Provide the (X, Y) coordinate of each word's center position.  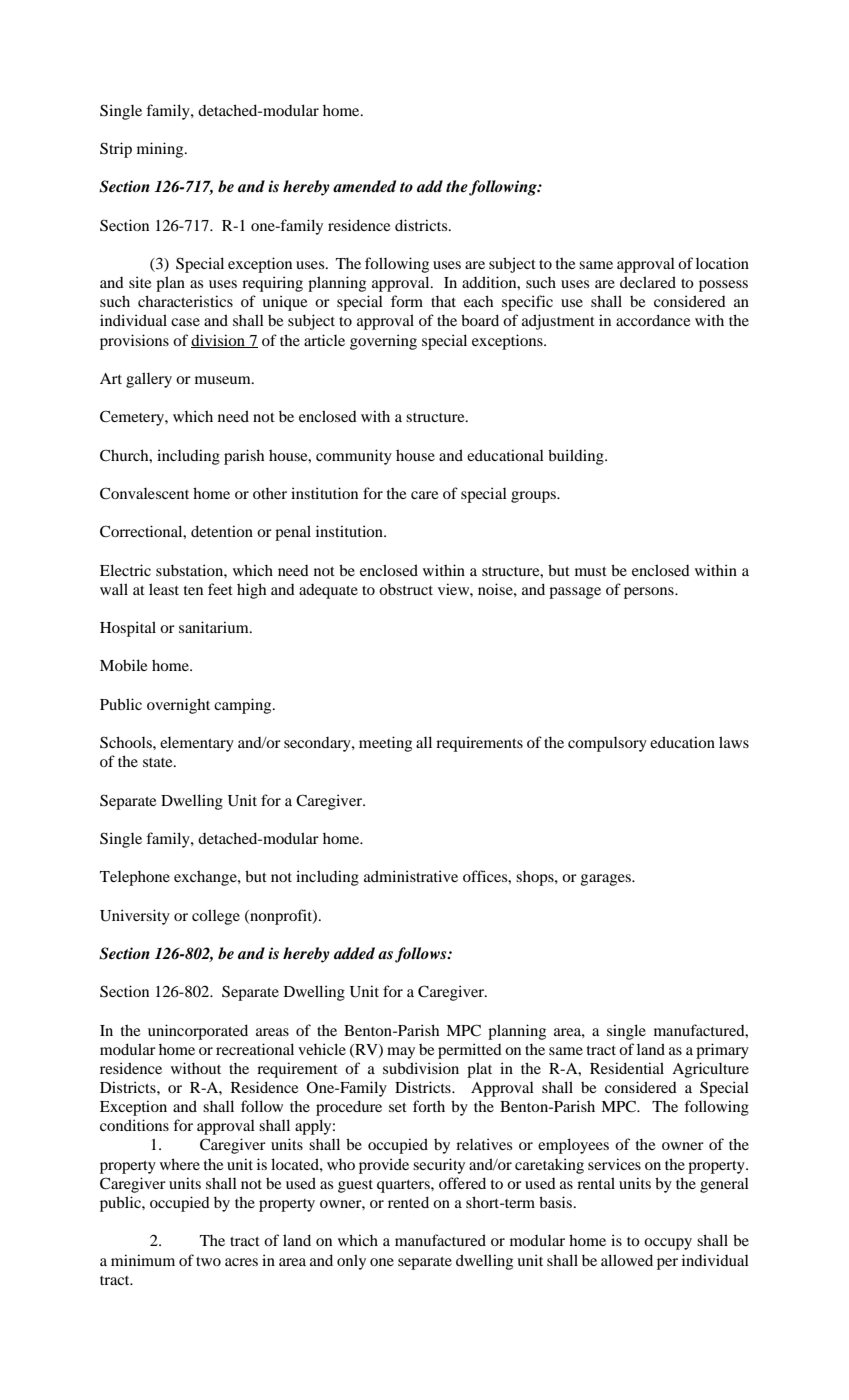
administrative (411, 876)
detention (222, 531)
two (208, 1261)
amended (364, 186)
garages (607, 880)
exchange (206, 878)
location (722, 263)
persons (650, 593)
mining (161, 150)
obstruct (406, 589)
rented (408, 1202)
